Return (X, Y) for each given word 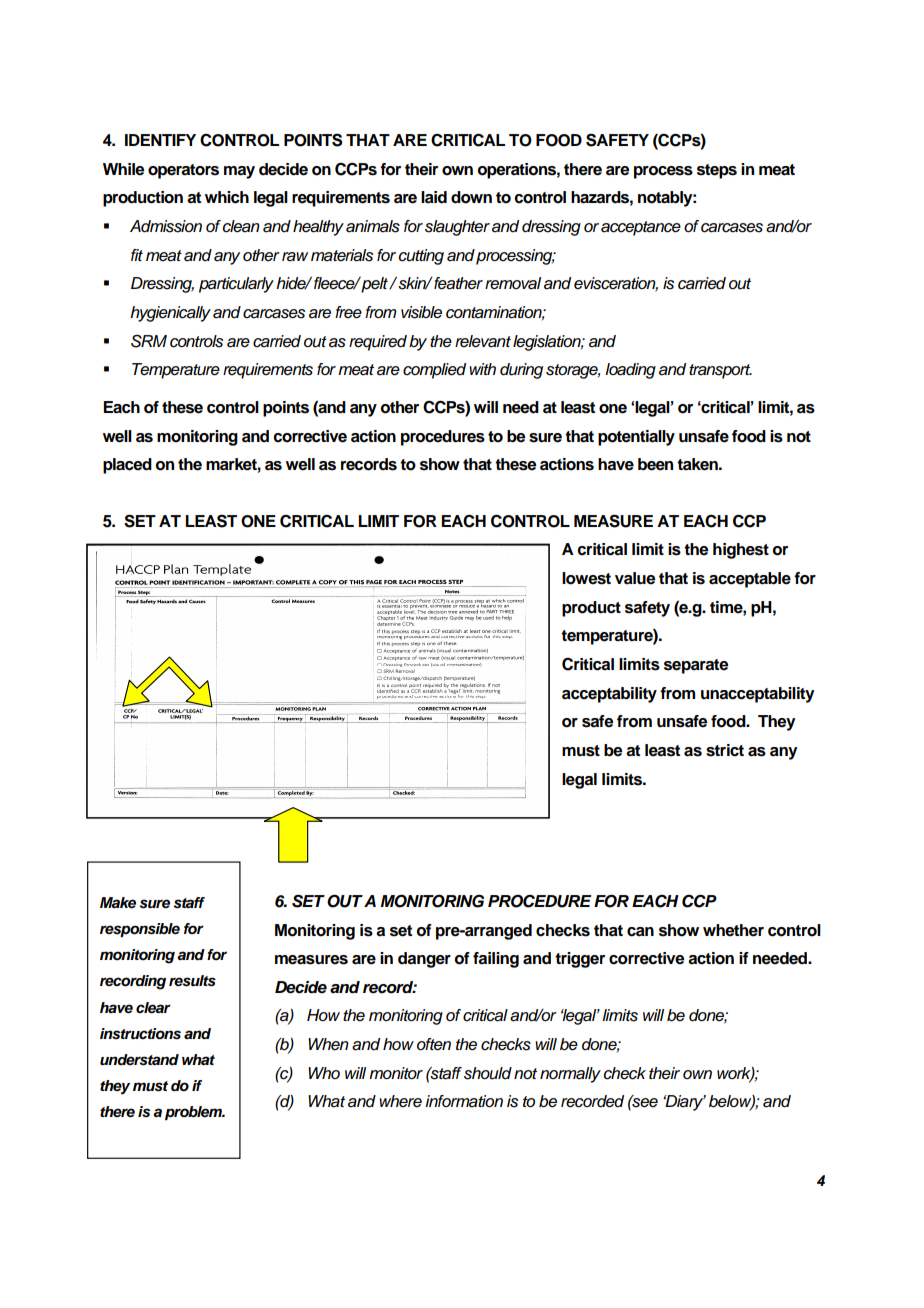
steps (717, 171)
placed (127, 466)
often (434, 1044)
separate (696, 666)
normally (570, 1075)
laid (434, 197)
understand (139, 1060)
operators (183, 171)
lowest (586, 578)
